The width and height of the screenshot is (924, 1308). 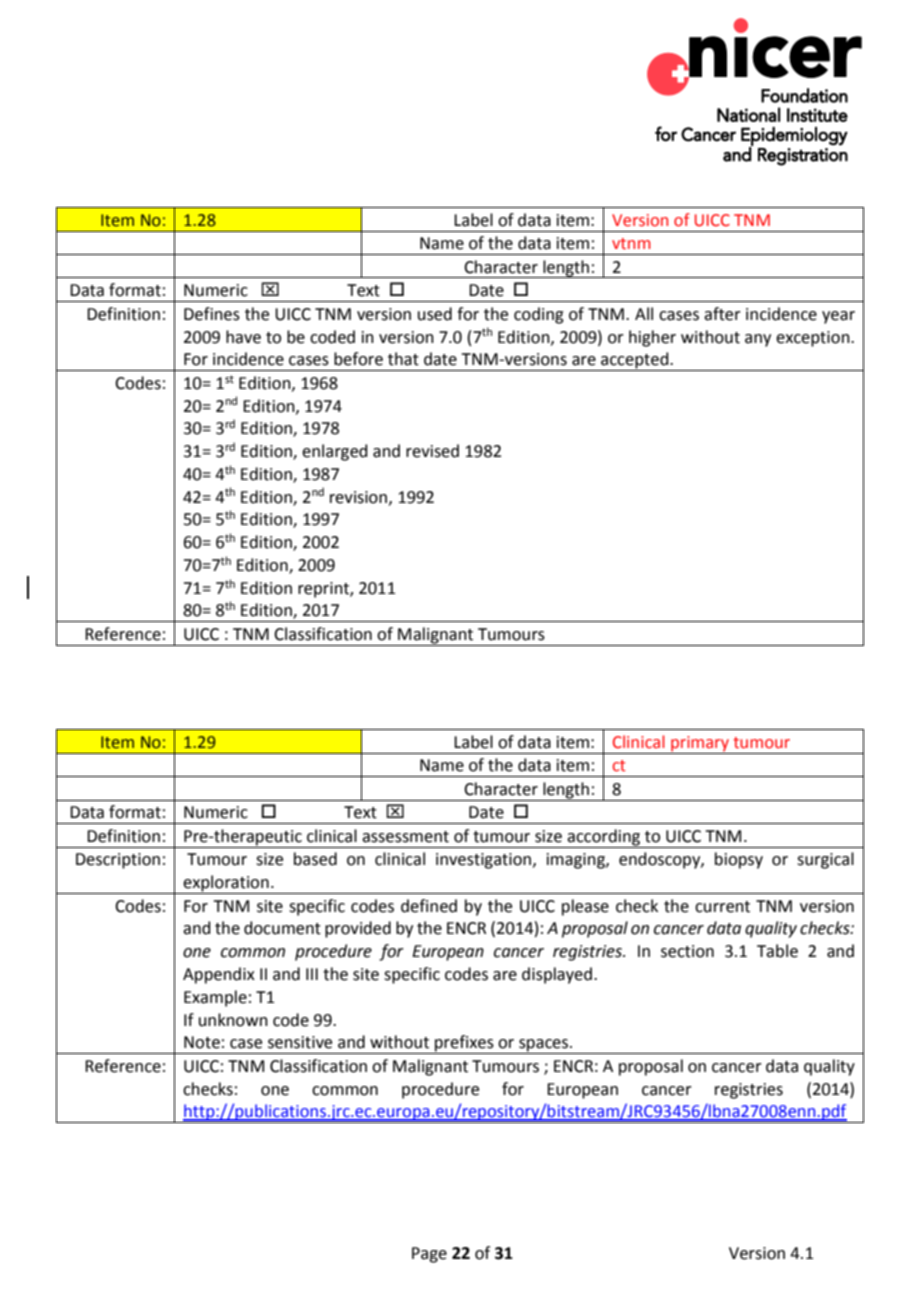 What do you see at coordinates (464, 1044) in the screenshot?
I see `prefixes` at bounding box center [464, 1044].
